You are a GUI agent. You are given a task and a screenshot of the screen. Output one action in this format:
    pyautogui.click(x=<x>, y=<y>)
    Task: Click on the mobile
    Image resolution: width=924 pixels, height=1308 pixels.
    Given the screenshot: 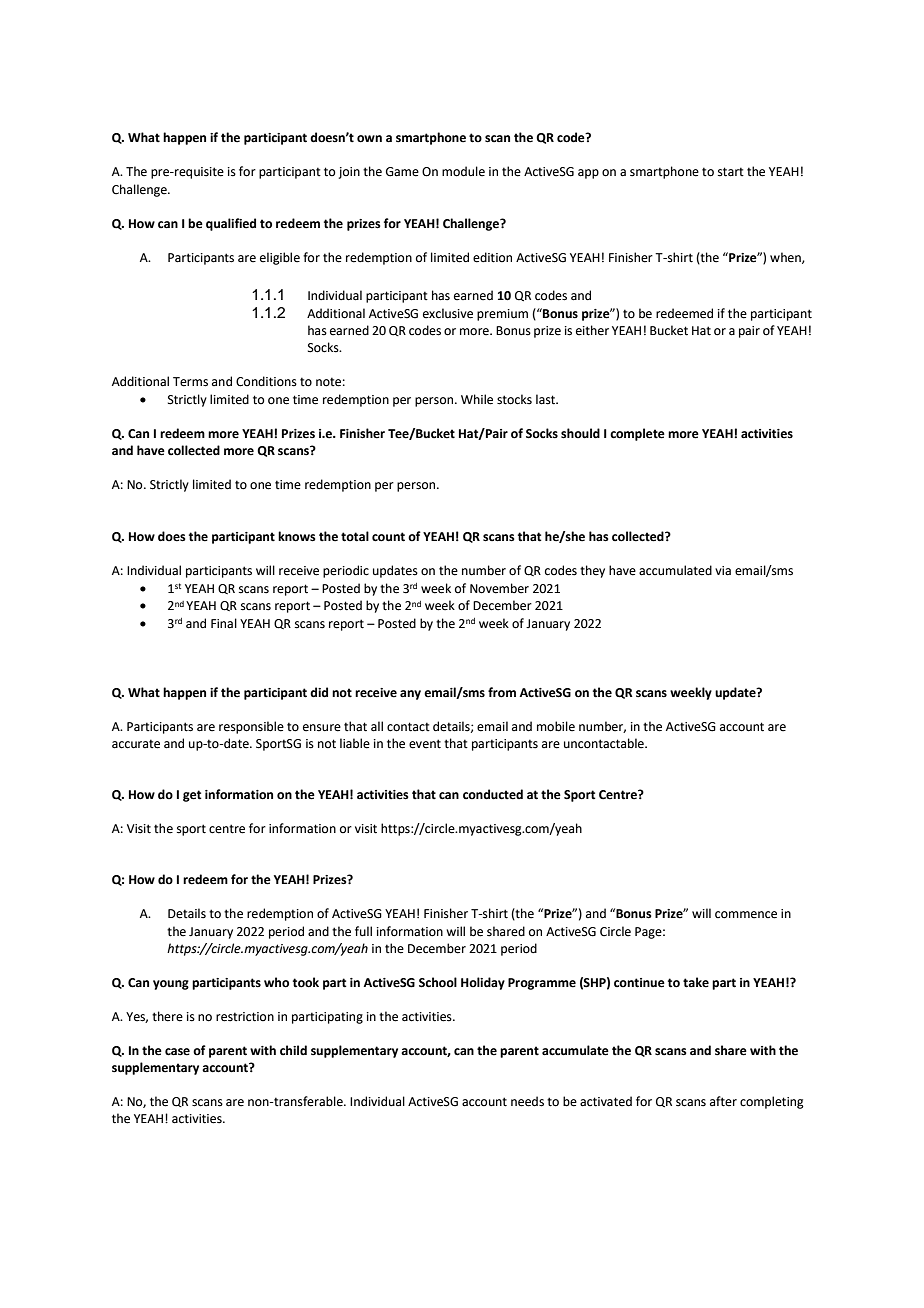 What is the action you would take?
    pyautogui.click(x=556, y=726)
